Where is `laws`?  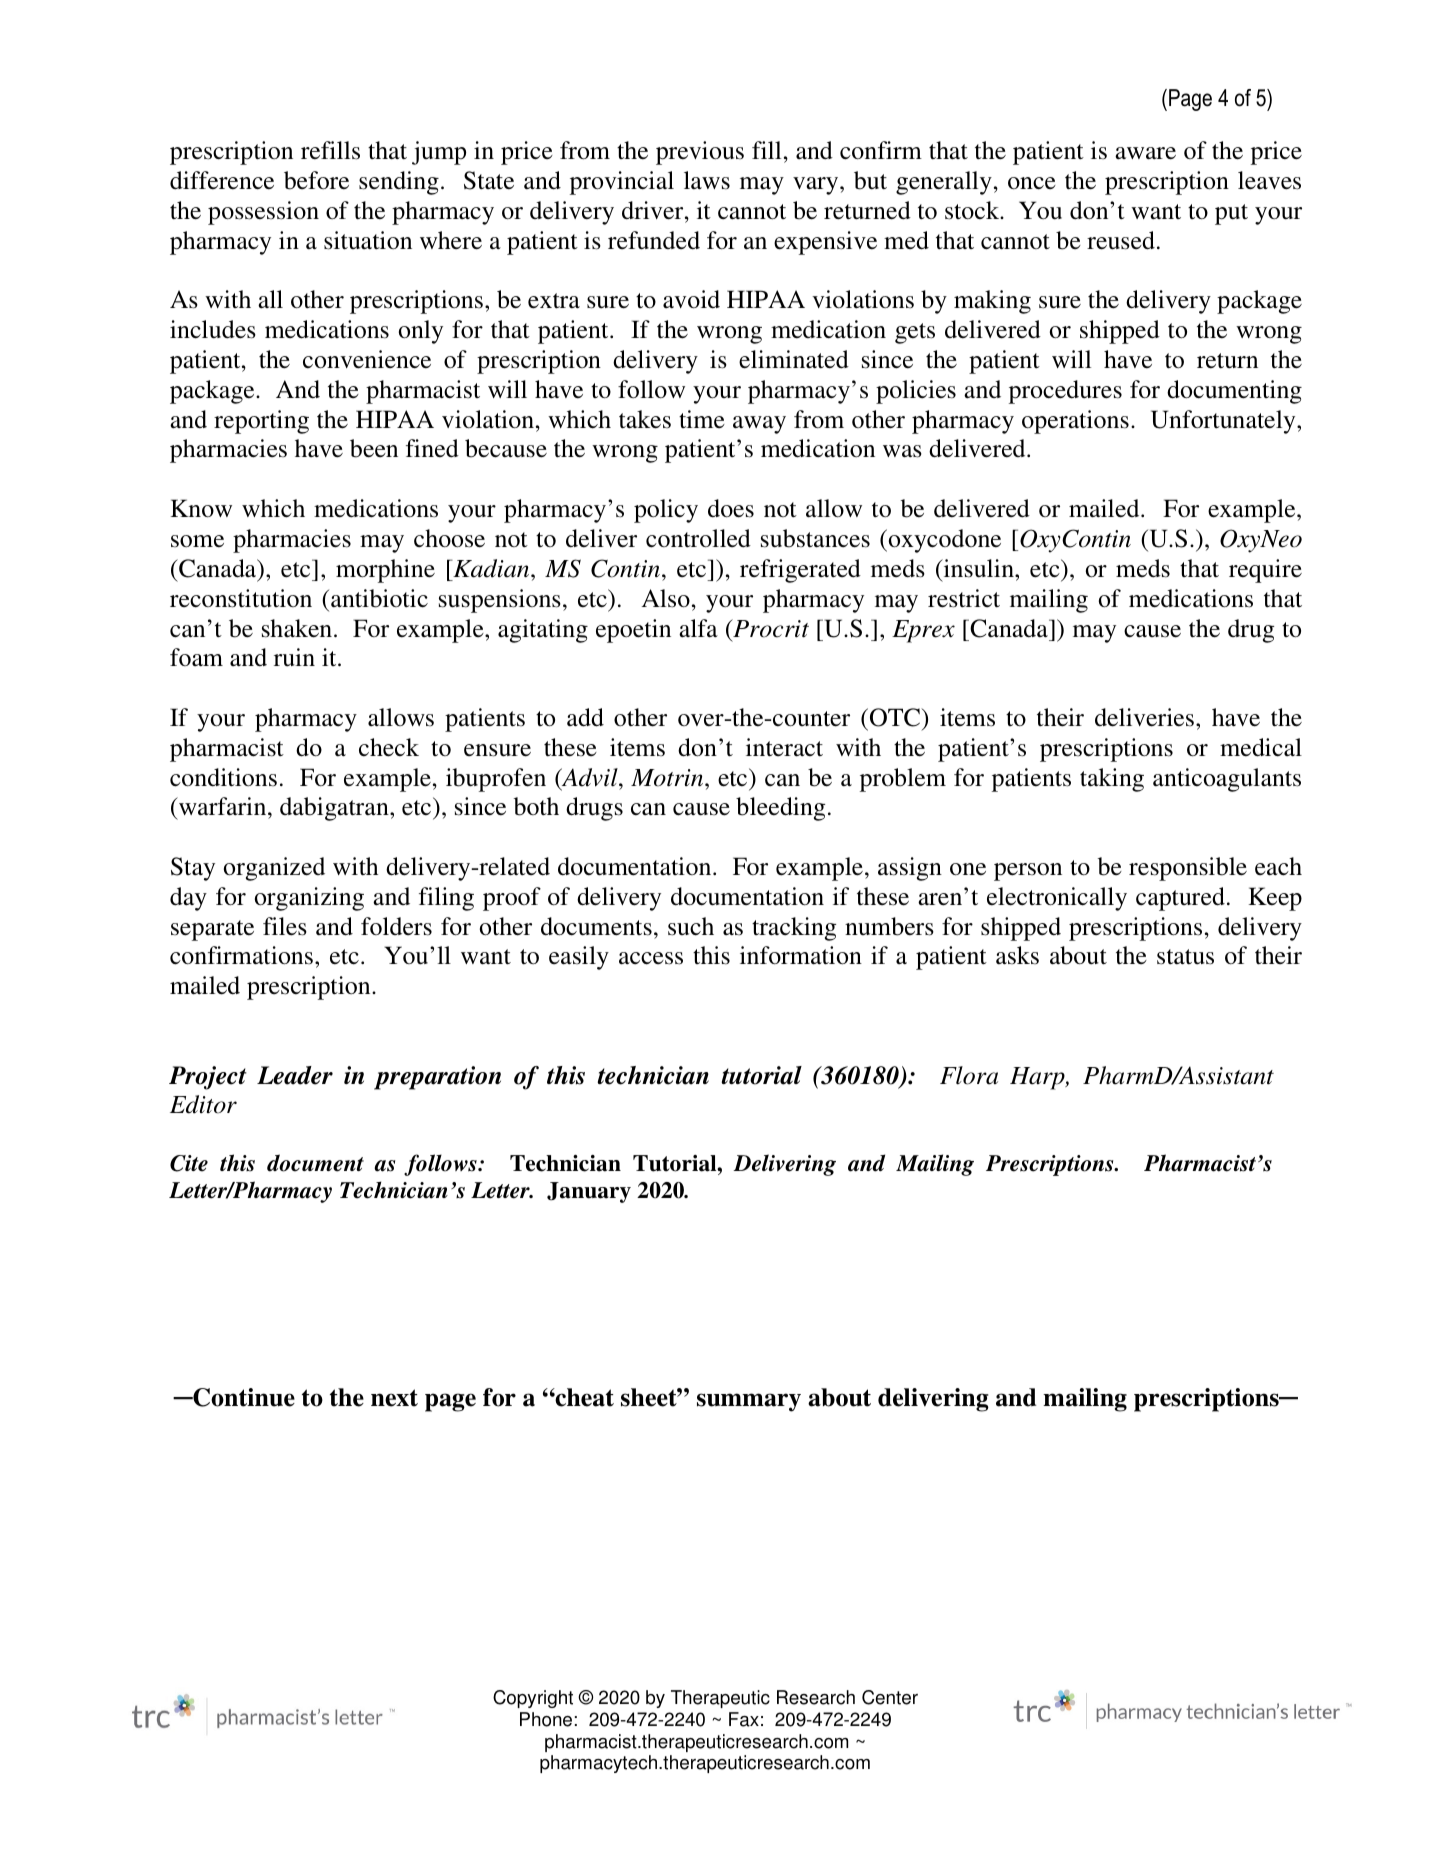
laws is located at coordinates (707, 180).
